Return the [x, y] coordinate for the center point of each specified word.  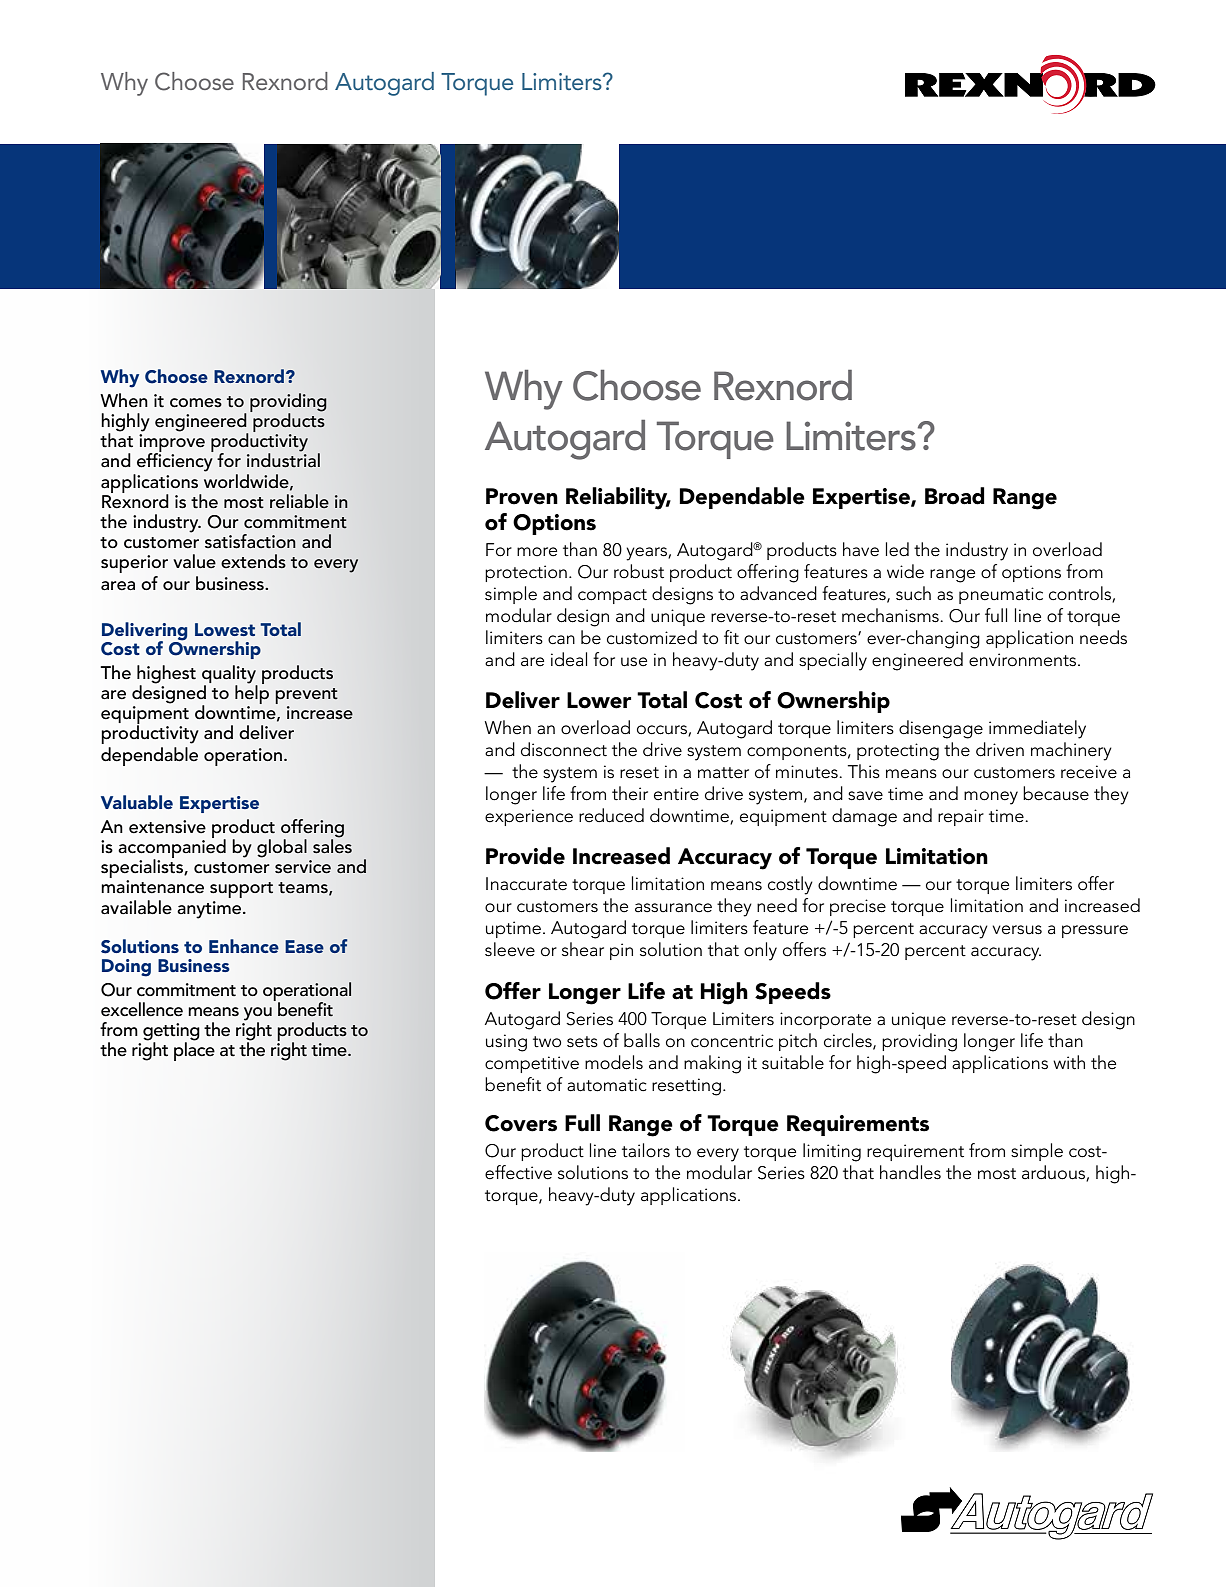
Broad [955, 496]
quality [230, 675]
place [194, 1050]
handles [910, 1172]
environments [1024, 660]
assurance [673, 908]
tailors [646, 1150]
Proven [522, 496]
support [241, 890]
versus [1017, 930]
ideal [569, 659]
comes [196, 403]
